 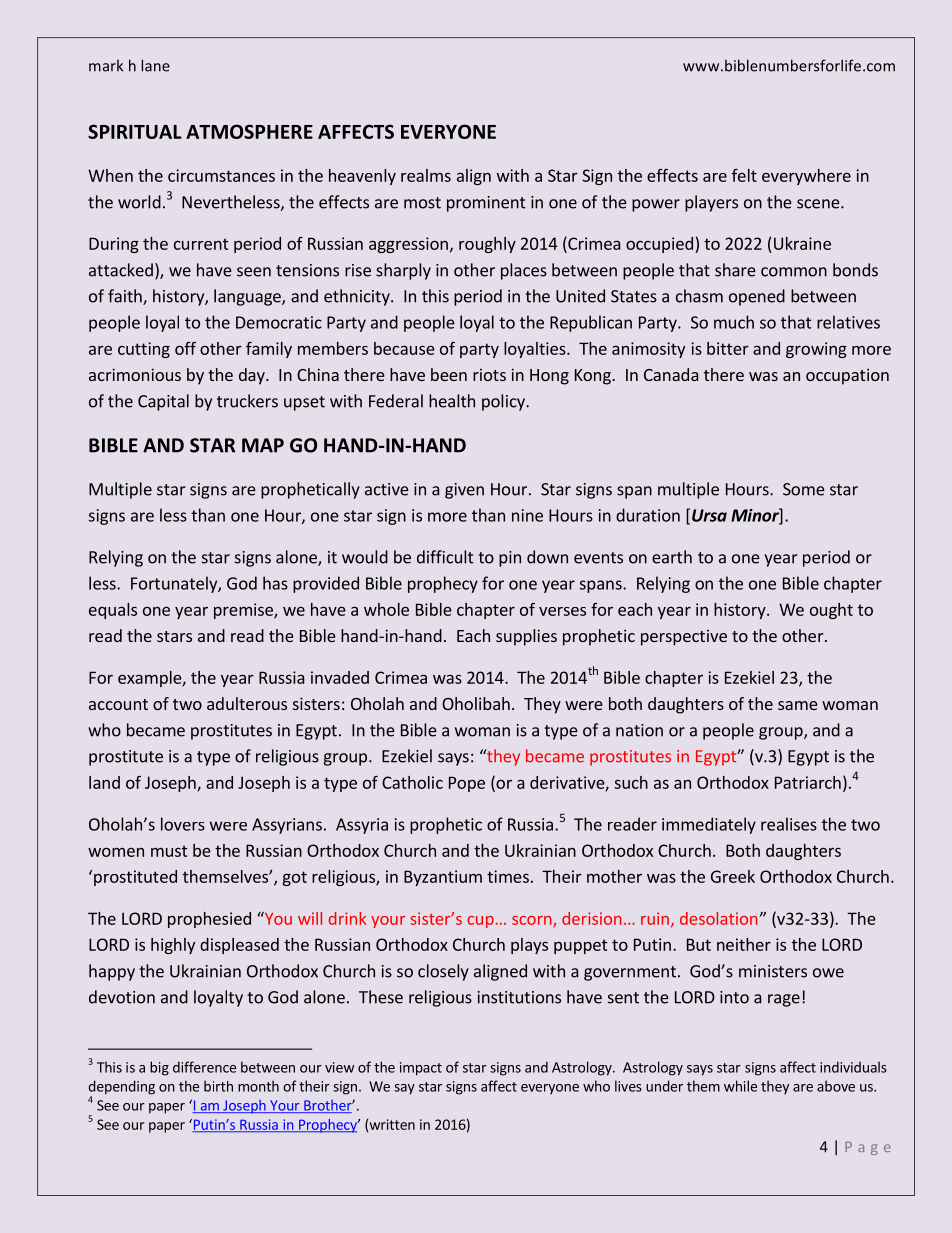 I want to click on lane, so click(x=155, y=65).
